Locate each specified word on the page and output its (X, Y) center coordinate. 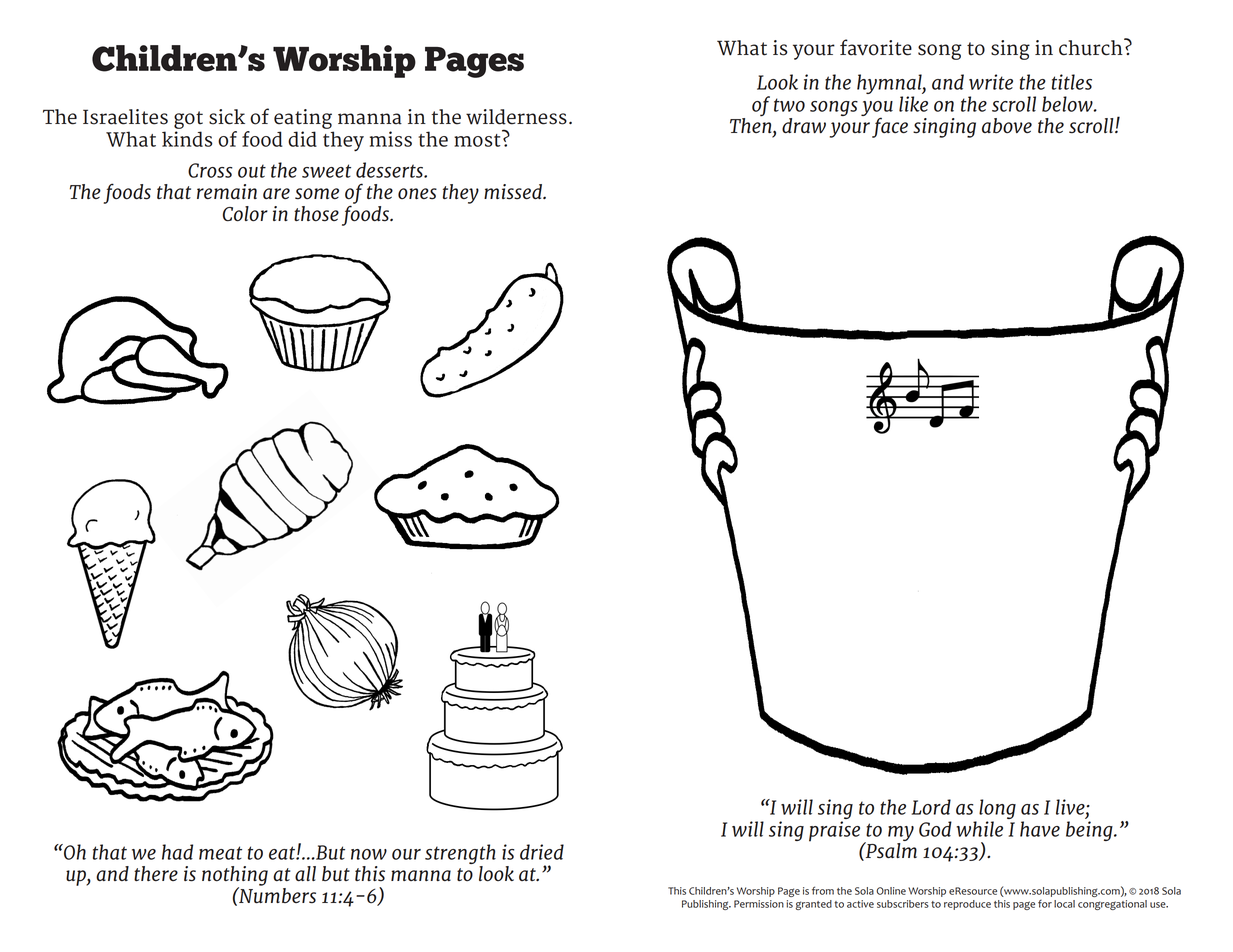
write (991, 82)
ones (417, 194)
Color (245, 214)
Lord (931, 807)
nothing (235, 877)
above (1007, 126)
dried (542, 852)
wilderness (516, 117)
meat (220, 853)
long (997, 810)
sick (227, 117)
